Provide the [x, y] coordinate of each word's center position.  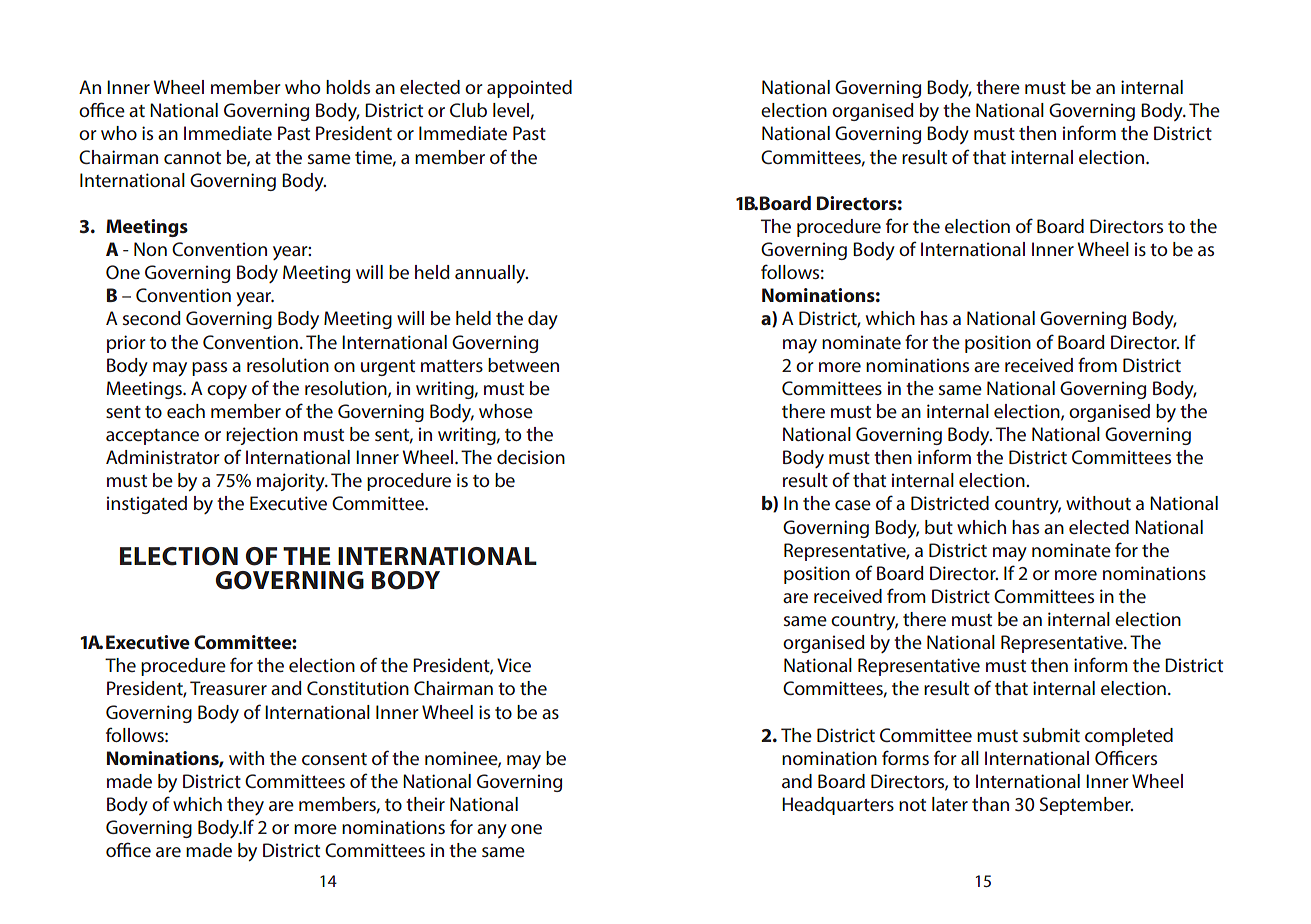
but [939, 527]
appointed [529, 89]
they [245, 806]
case [853, 505]
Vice [514, 665]
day [543, 320]
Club [468, 110]
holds [348, 87]
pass [209, 369]
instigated [147, 505]
